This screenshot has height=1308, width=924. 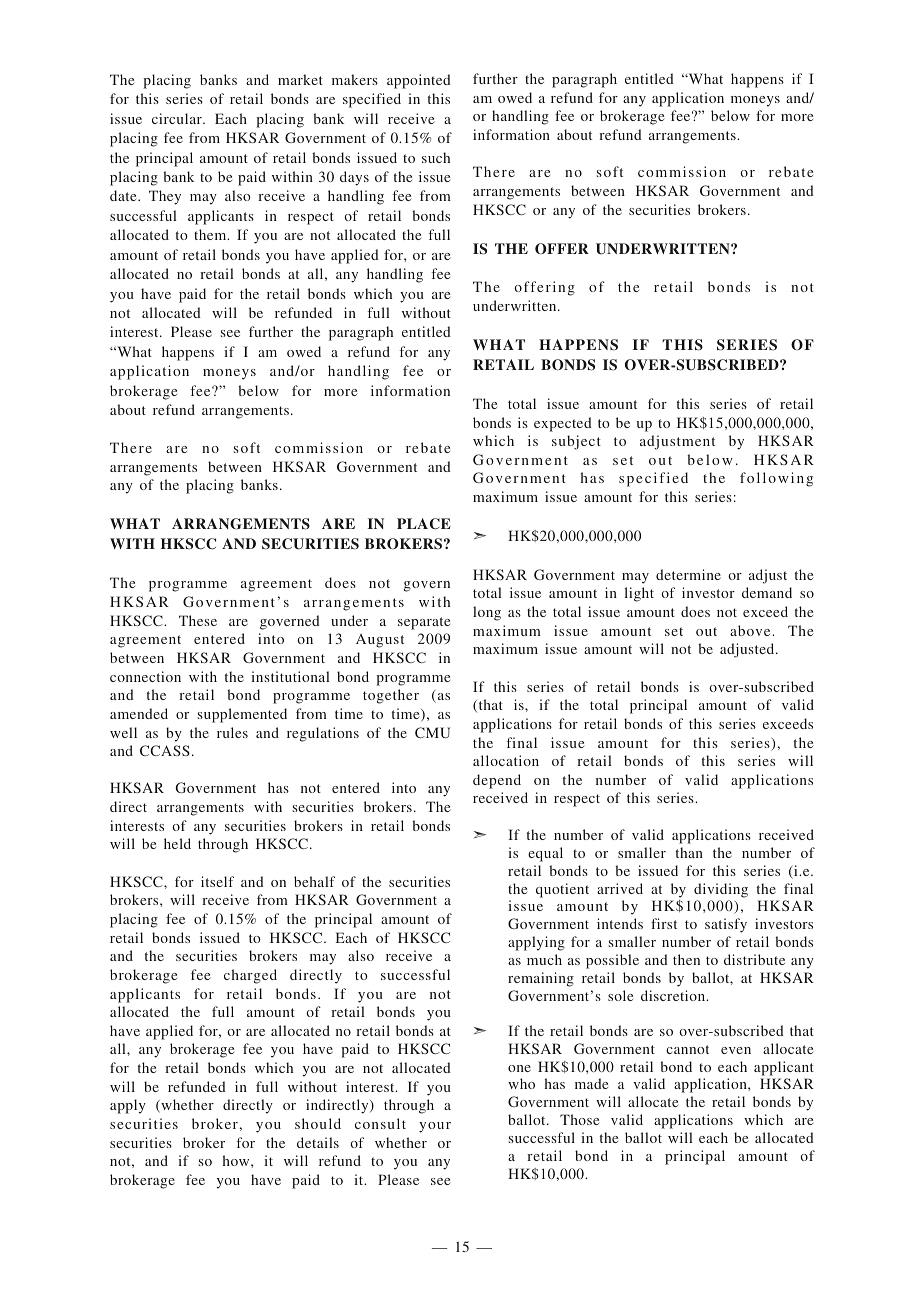 I want to click on held, so click(x=177, y=843).
